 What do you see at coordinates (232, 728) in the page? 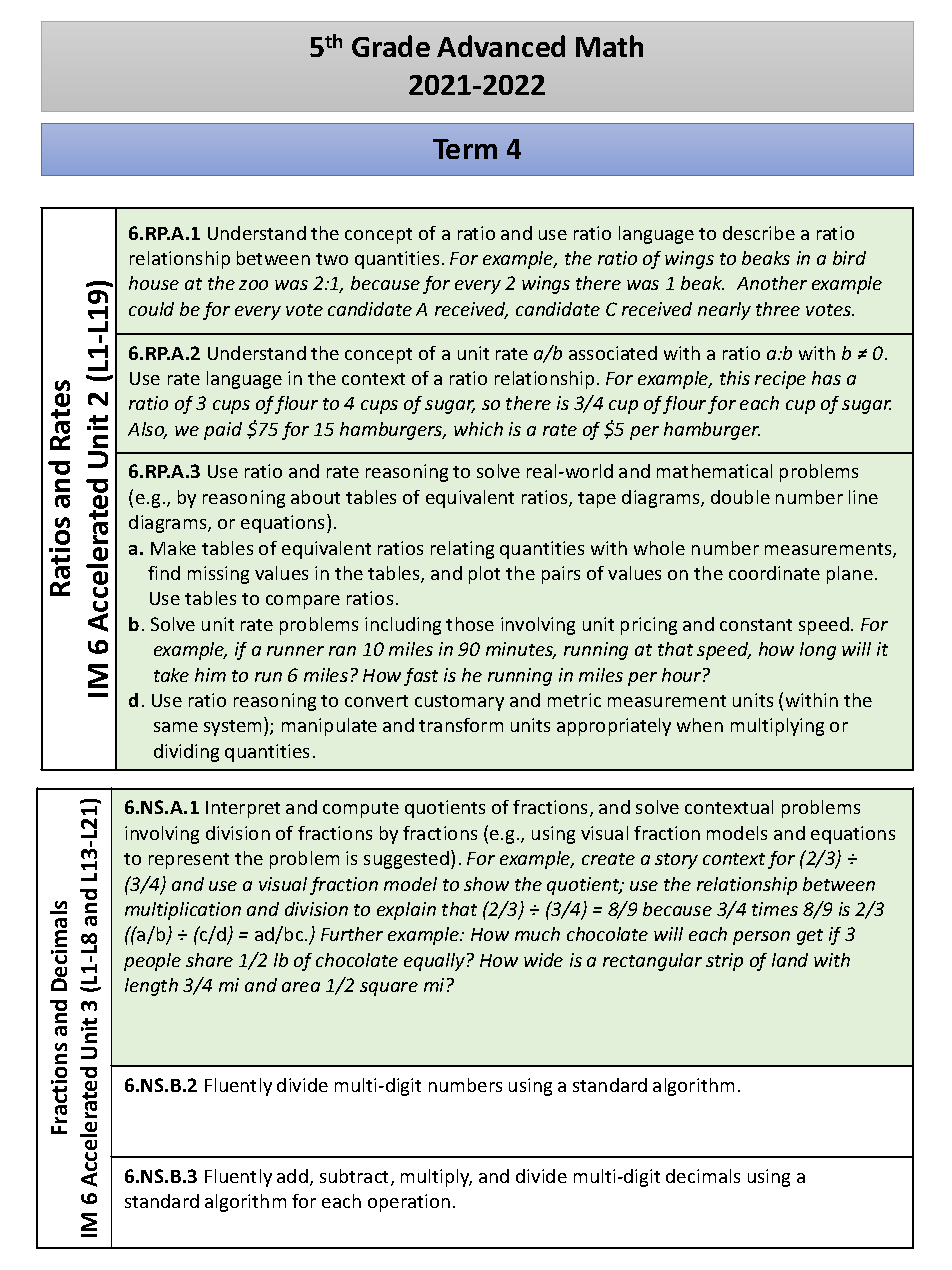
I see `system` at bounding box center [232, 728].
